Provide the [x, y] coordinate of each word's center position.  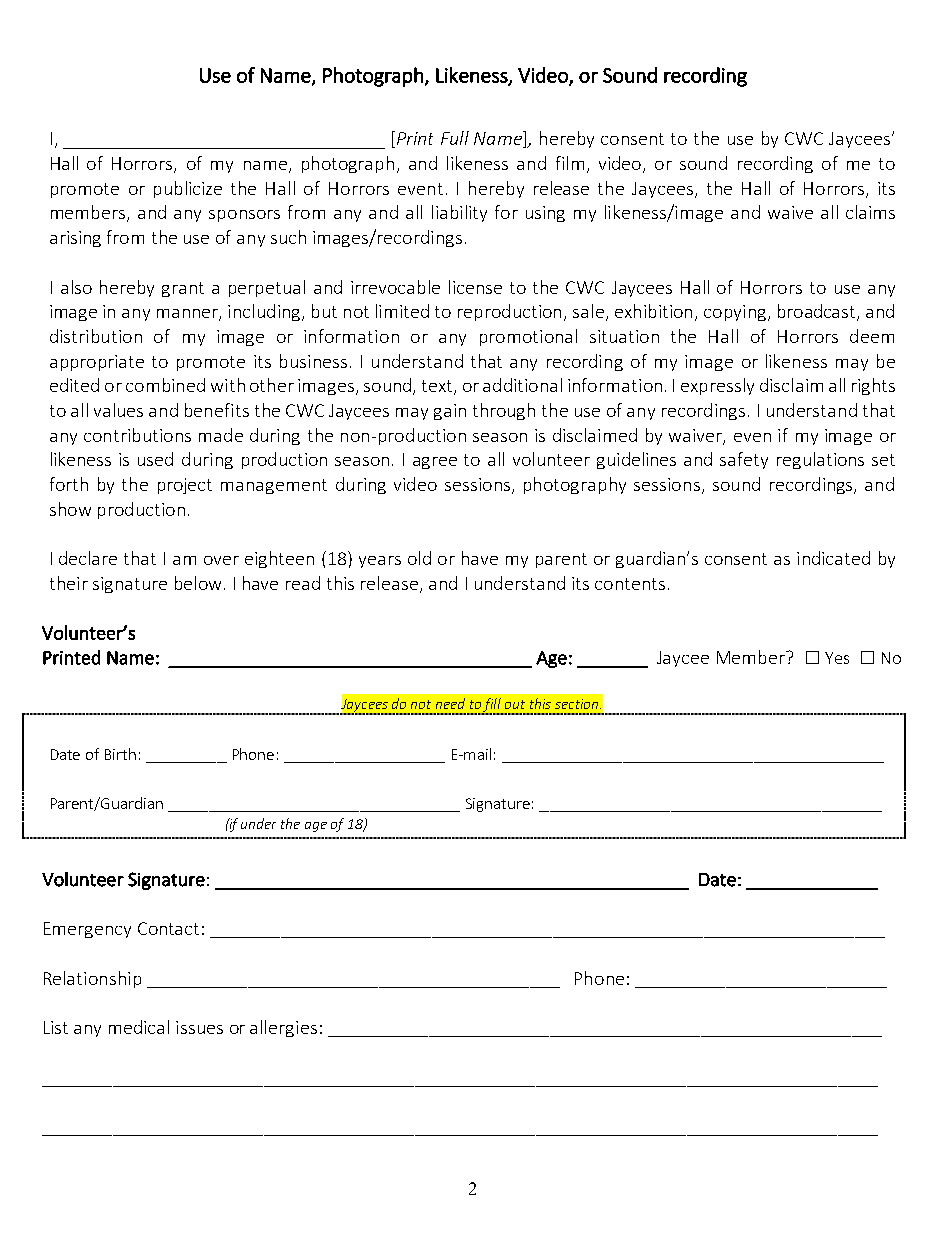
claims [870, 212]
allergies [283, 1028]
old [419, 558]
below [198, 583]
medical [139, 1027]
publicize [188, 189]
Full [455, 138]
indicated [833, 558]
